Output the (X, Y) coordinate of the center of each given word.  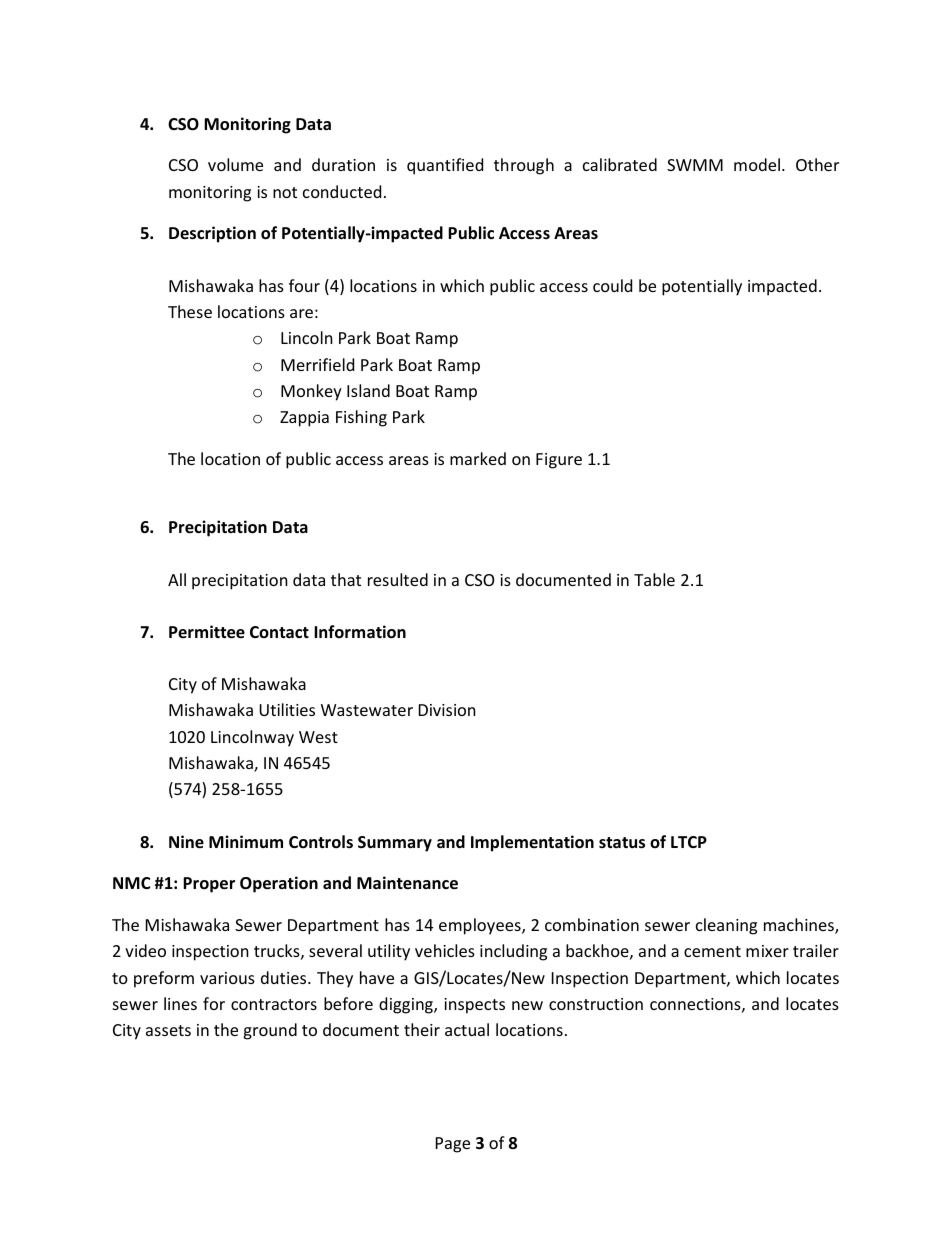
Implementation (532, 843)
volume (235, 164)
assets (168, 1030)
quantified (445, 166)
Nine (186, 842)
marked (478, 458)
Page (453, 1145)
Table (654, 579)
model (757, 164)
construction (596, 1004)
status (622, 843)
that (346, 579)
